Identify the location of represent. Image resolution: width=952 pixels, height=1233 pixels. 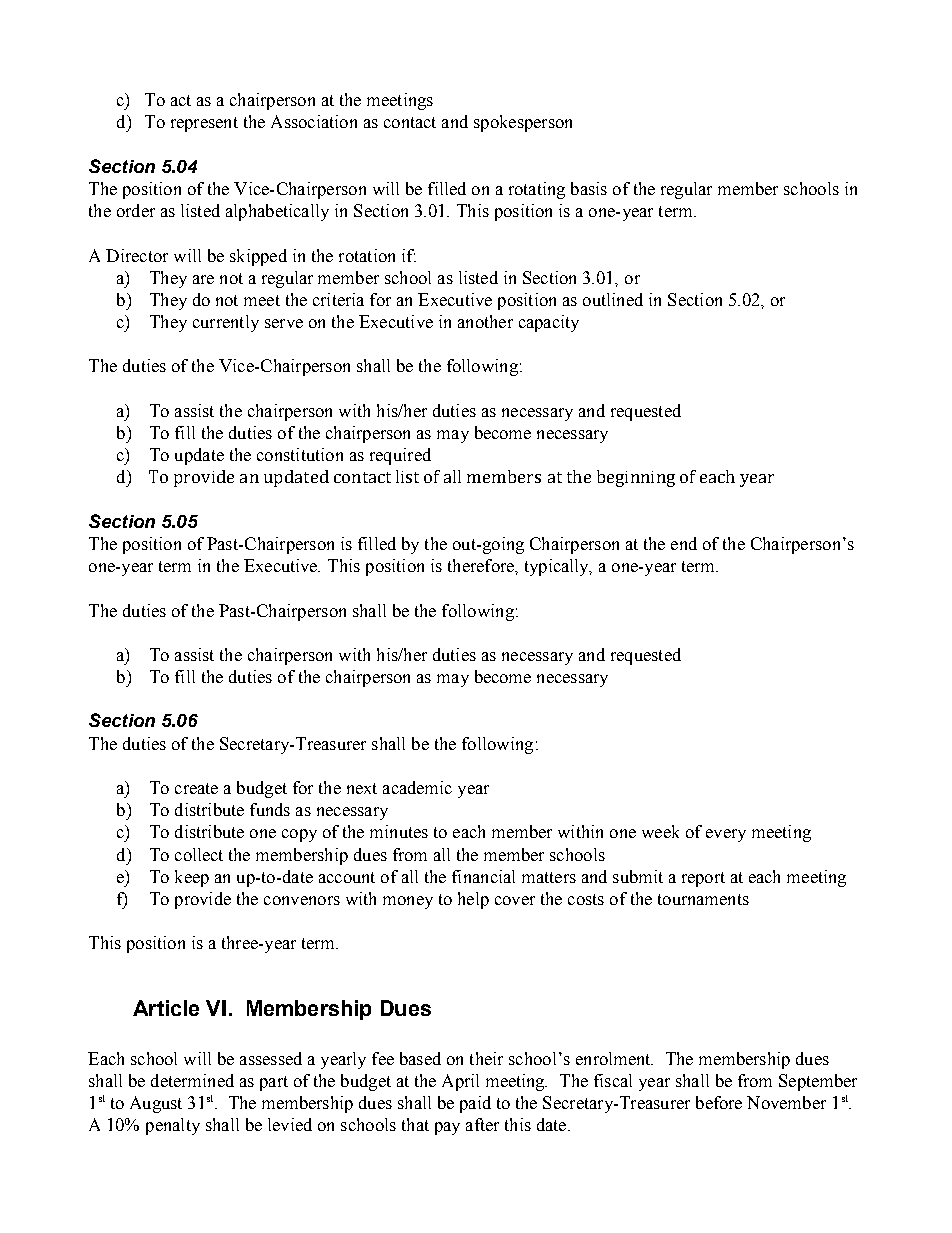
(204, 124).
